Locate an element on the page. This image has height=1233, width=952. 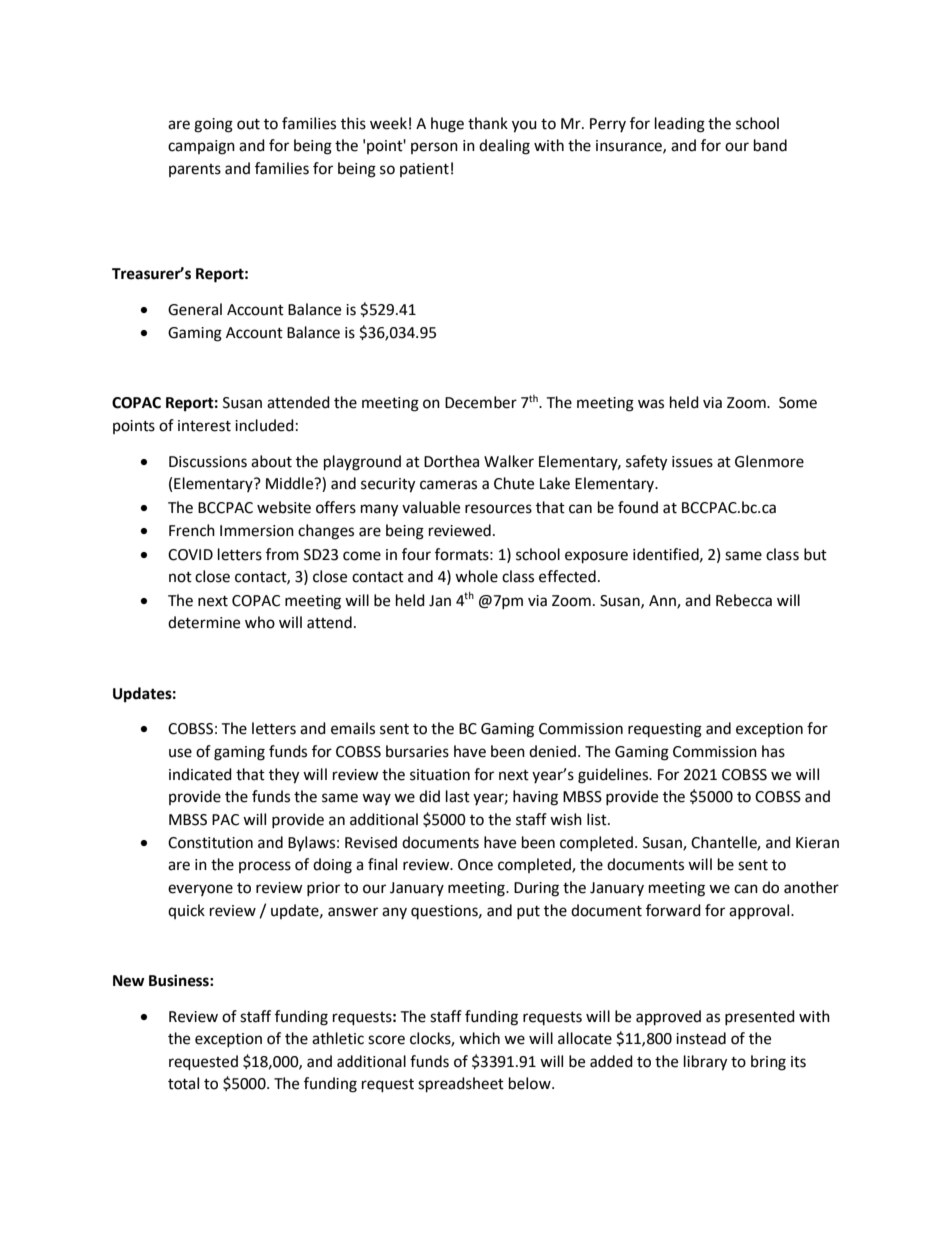
Discussions is located at coordinates (208, 462).
